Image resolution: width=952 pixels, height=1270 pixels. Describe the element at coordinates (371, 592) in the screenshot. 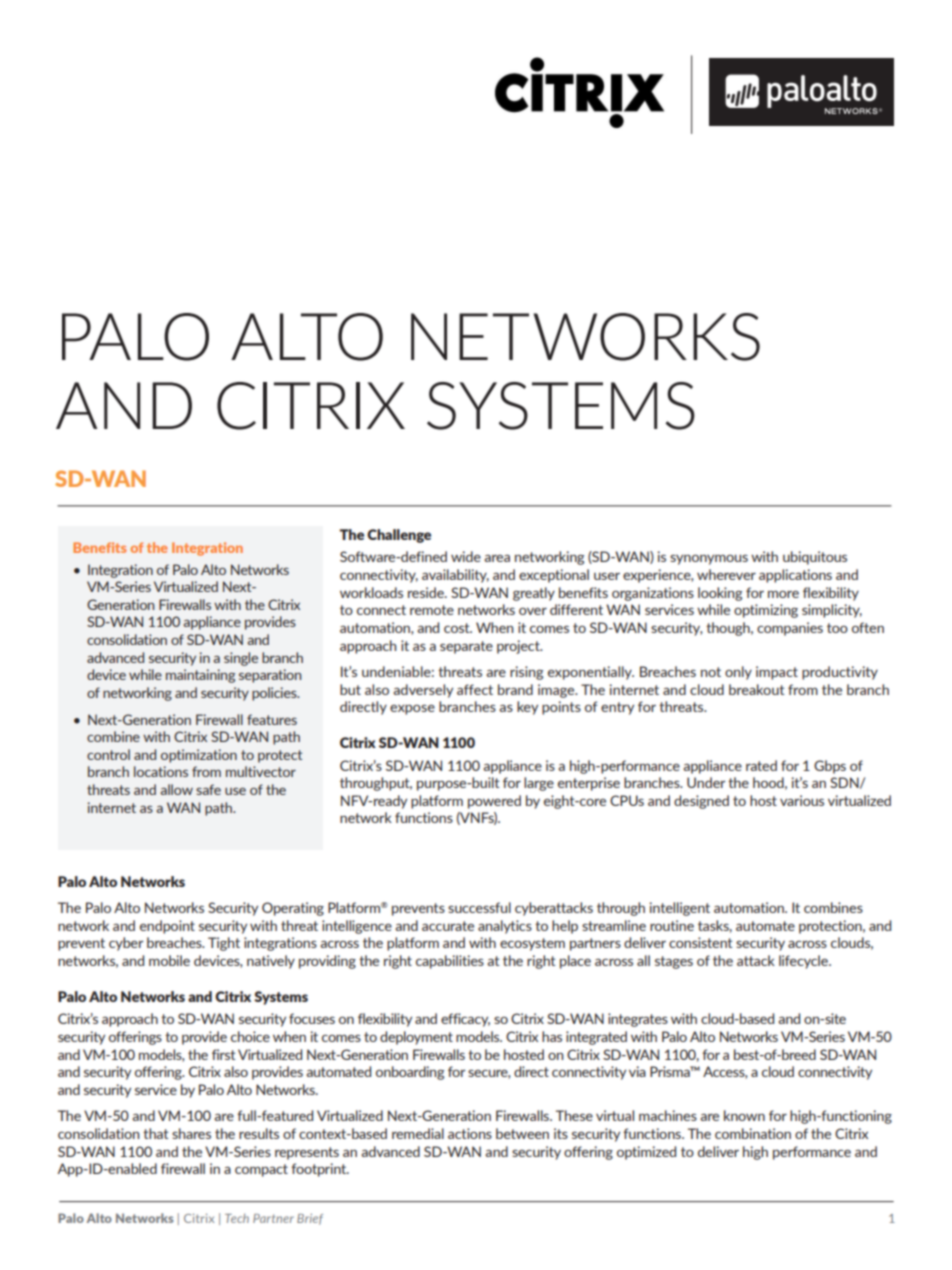

I see `workloads` at that location.
